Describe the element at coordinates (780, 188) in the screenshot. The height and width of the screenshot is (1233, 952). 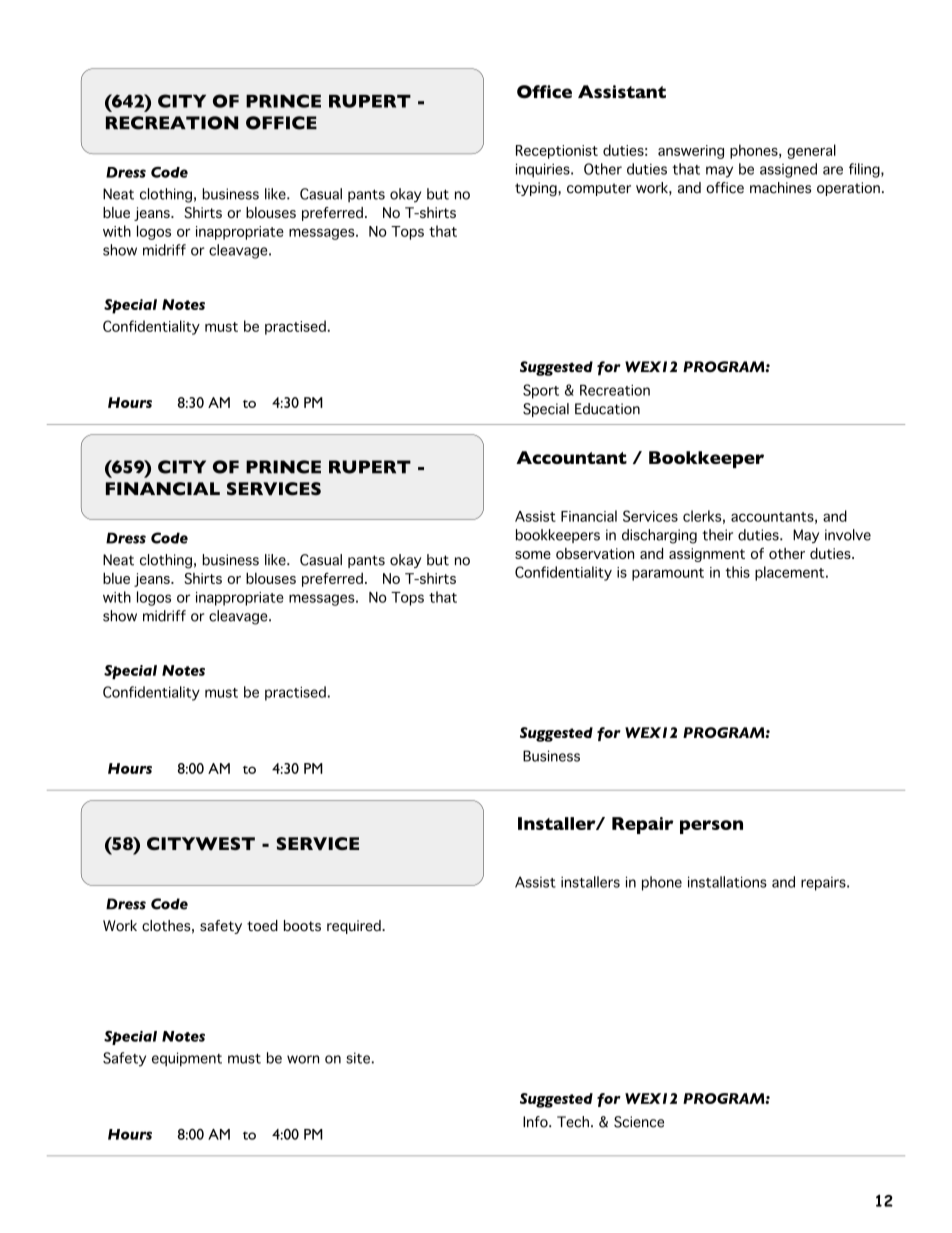
I see `machines` at that location.
